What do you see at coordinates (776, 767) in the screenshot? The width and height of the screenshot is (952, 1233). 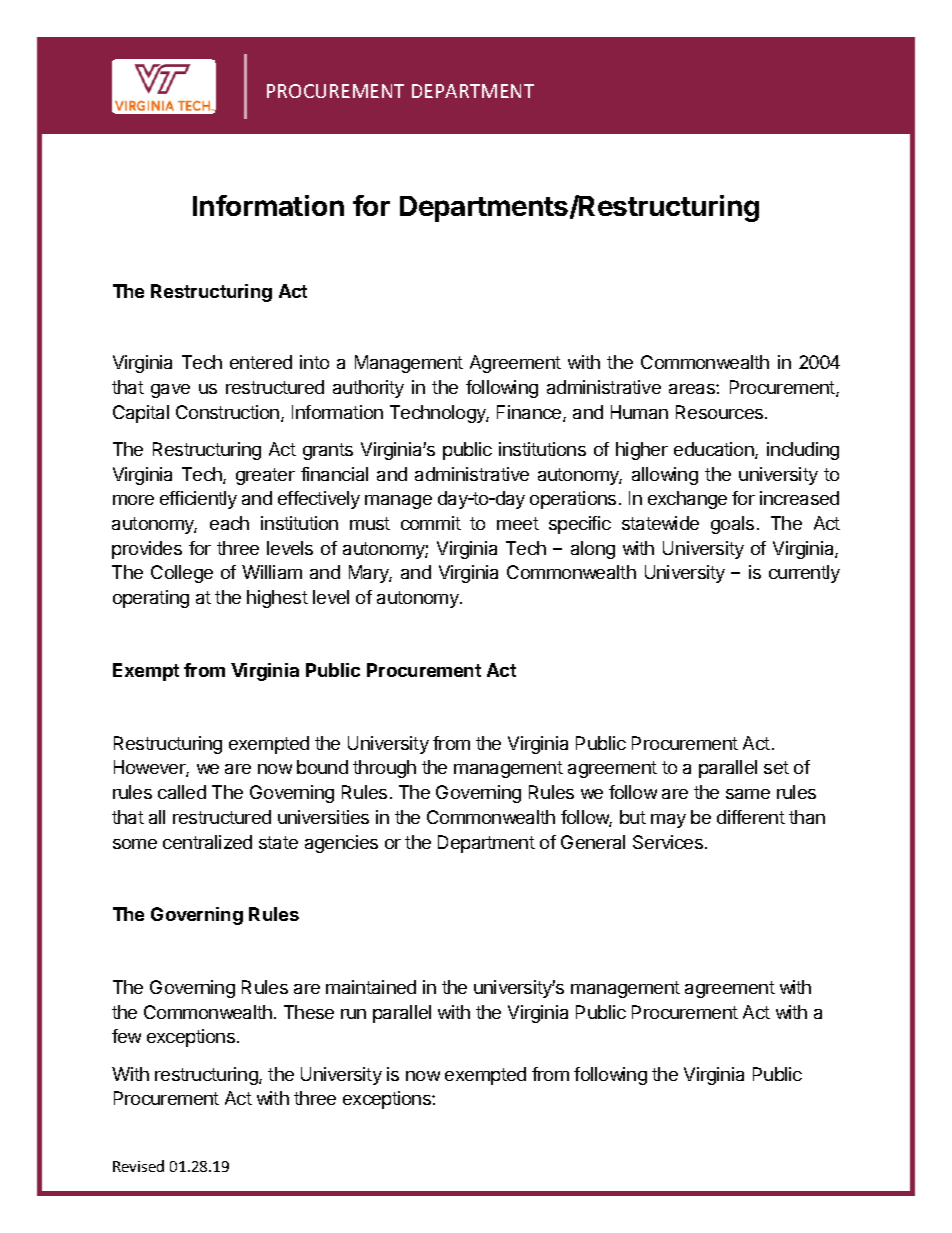 I see `set` at bounding box center [776, 767].
